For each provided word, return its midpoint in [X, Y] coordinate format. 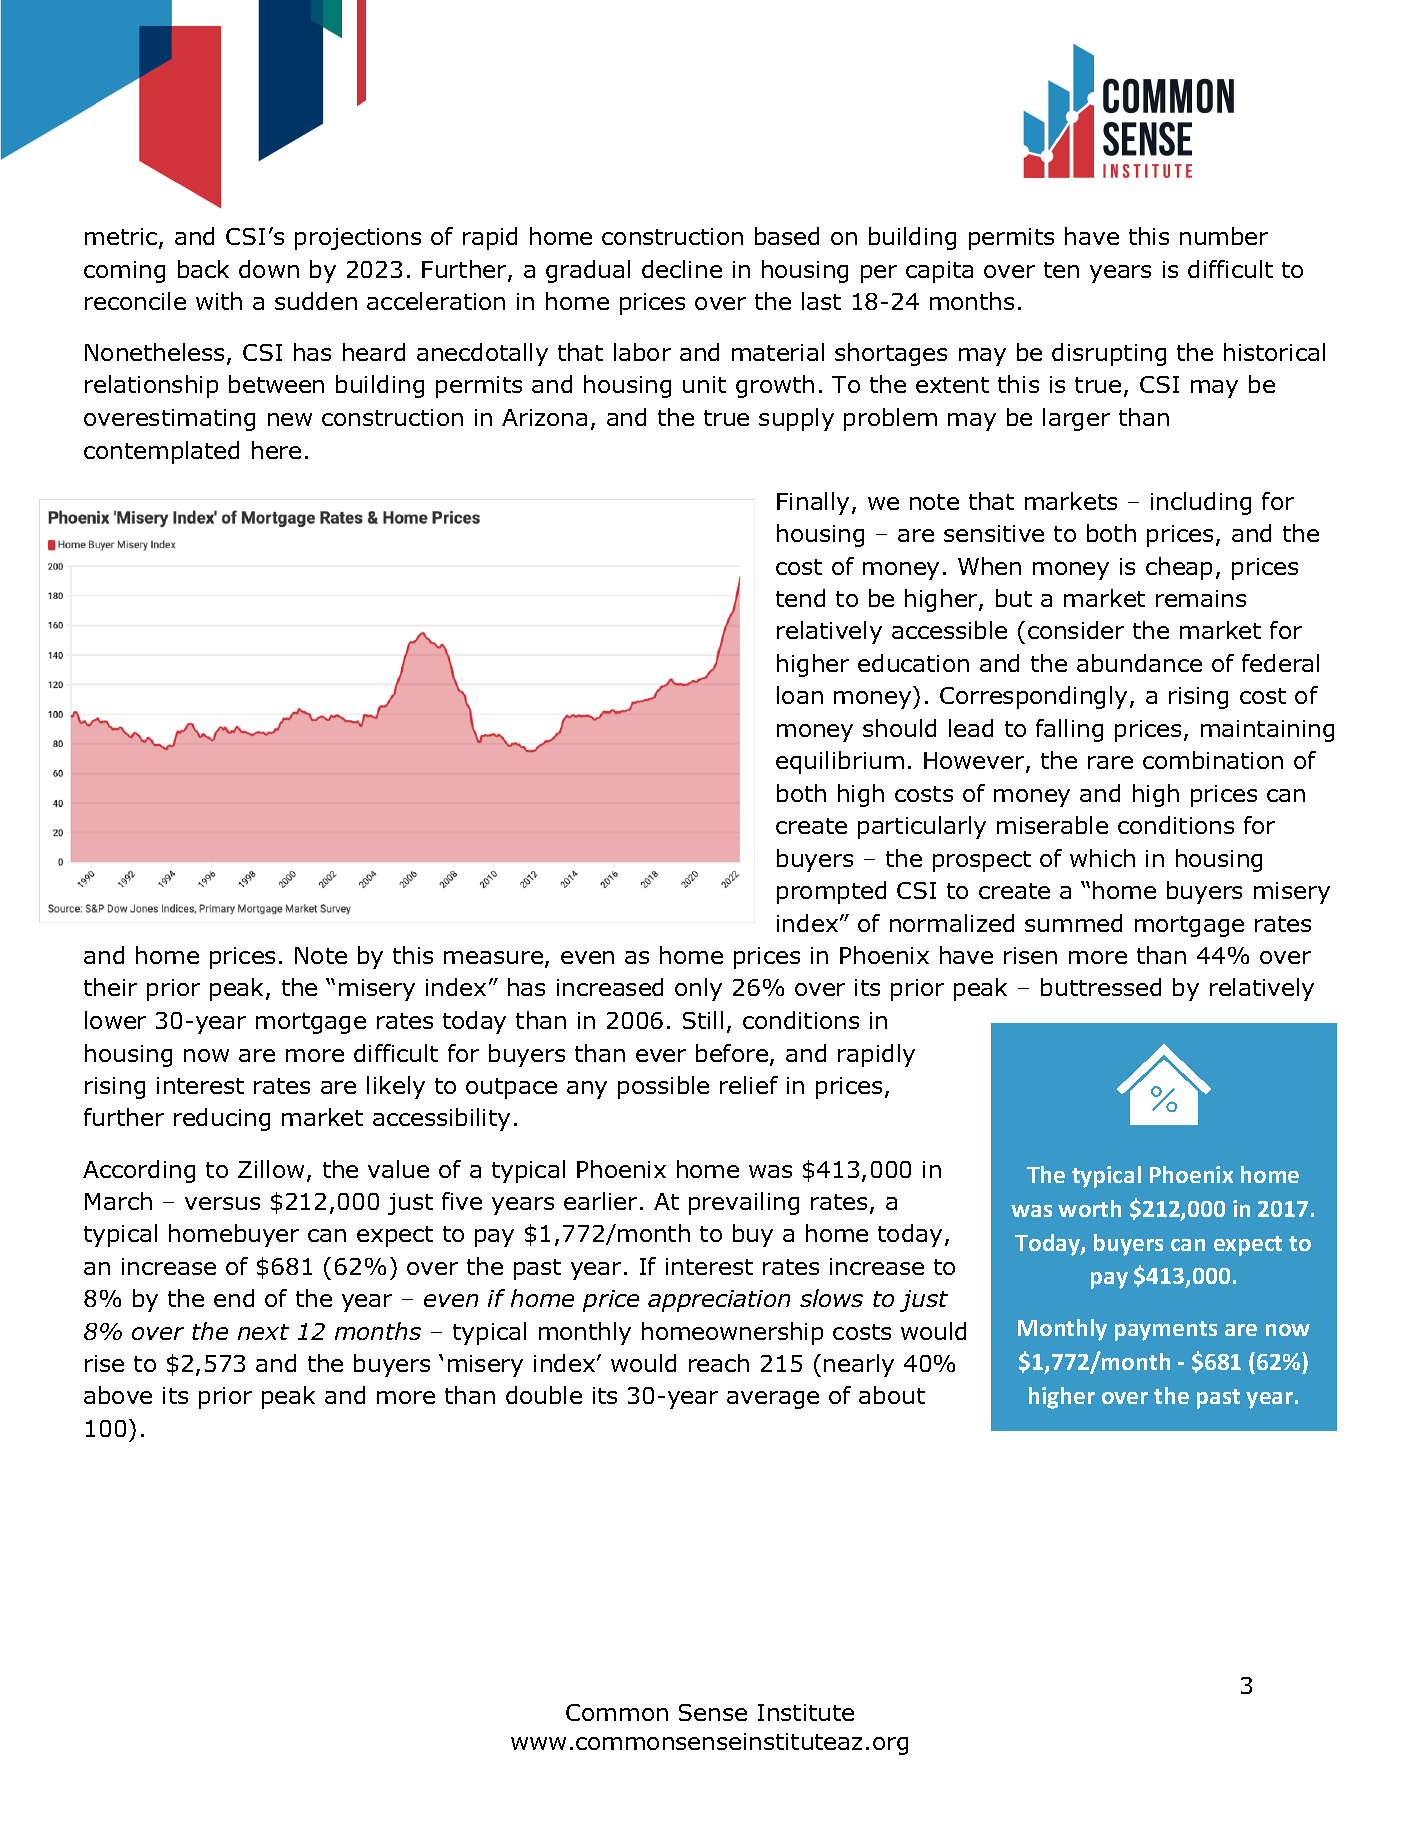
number [1224, 236]
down [269, 269]
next [263, 1332]
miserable [1052, 825]
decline [682, 269]
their [110, 987]
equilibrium [840, 762]
